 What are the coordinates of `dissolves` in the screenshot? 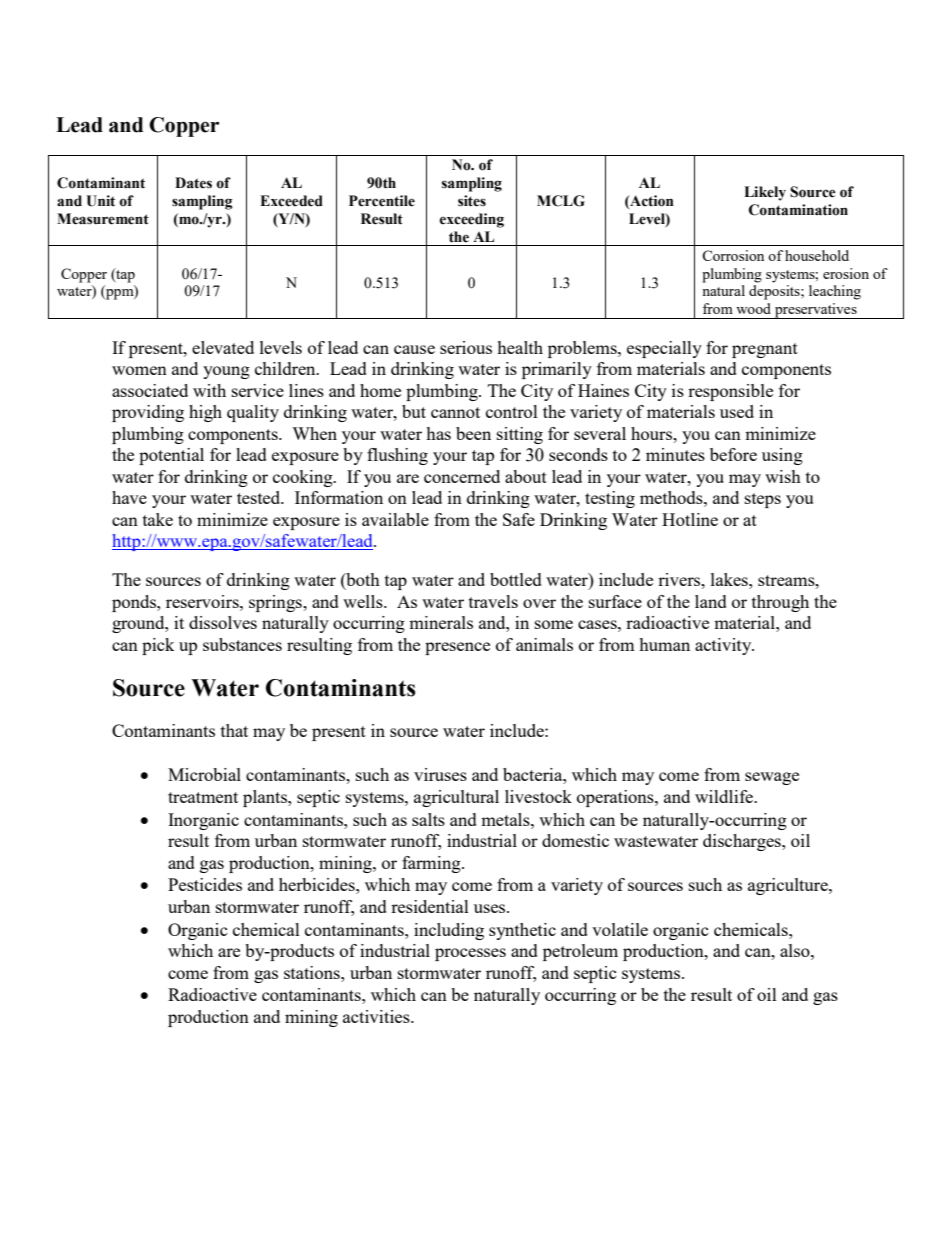 It's located at (223, 622).
